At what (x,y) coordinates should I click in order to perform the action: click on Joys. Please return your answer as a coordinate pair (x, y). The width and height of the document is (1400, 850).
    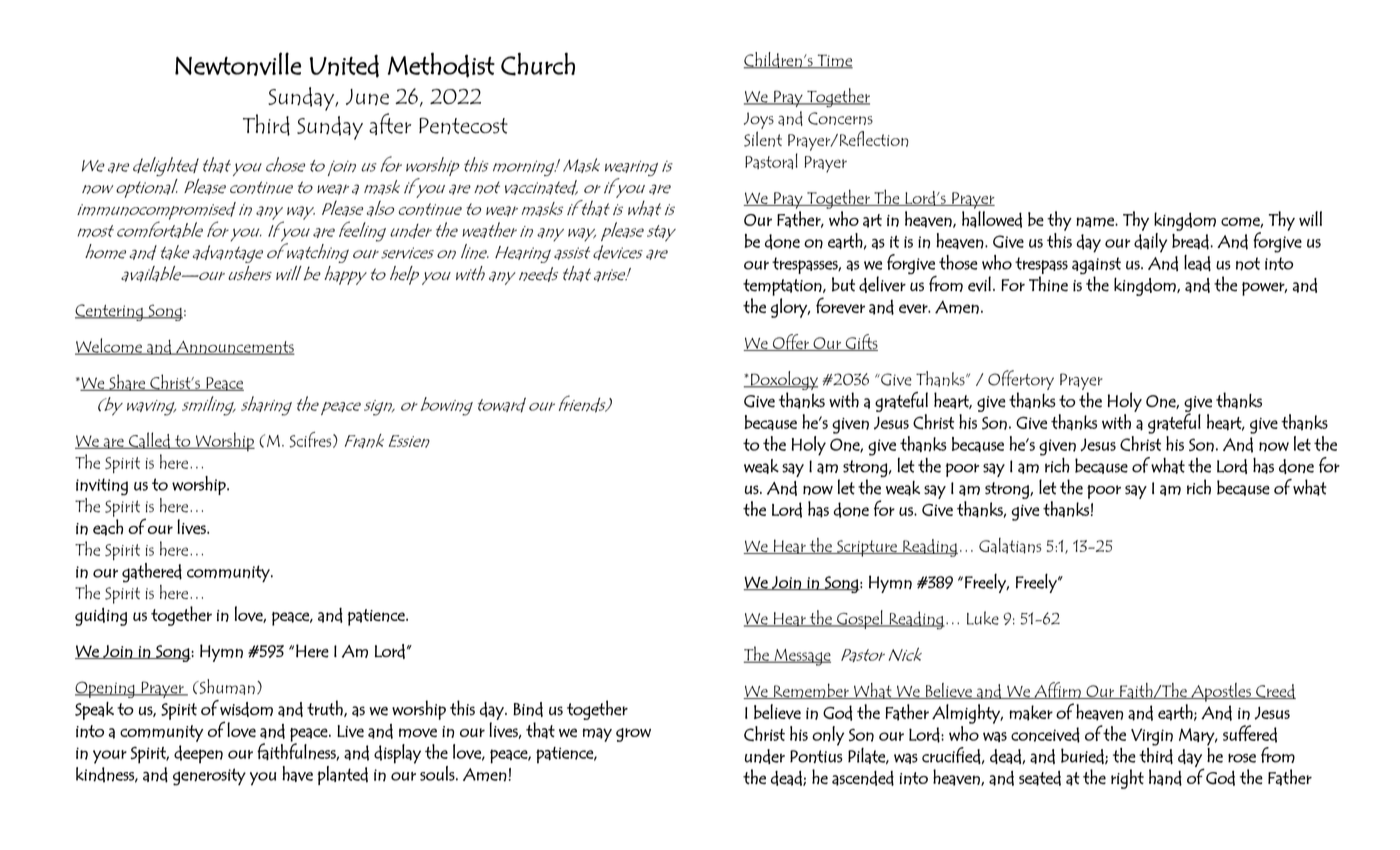
    Looking at the image, I should click on (759, 120).
